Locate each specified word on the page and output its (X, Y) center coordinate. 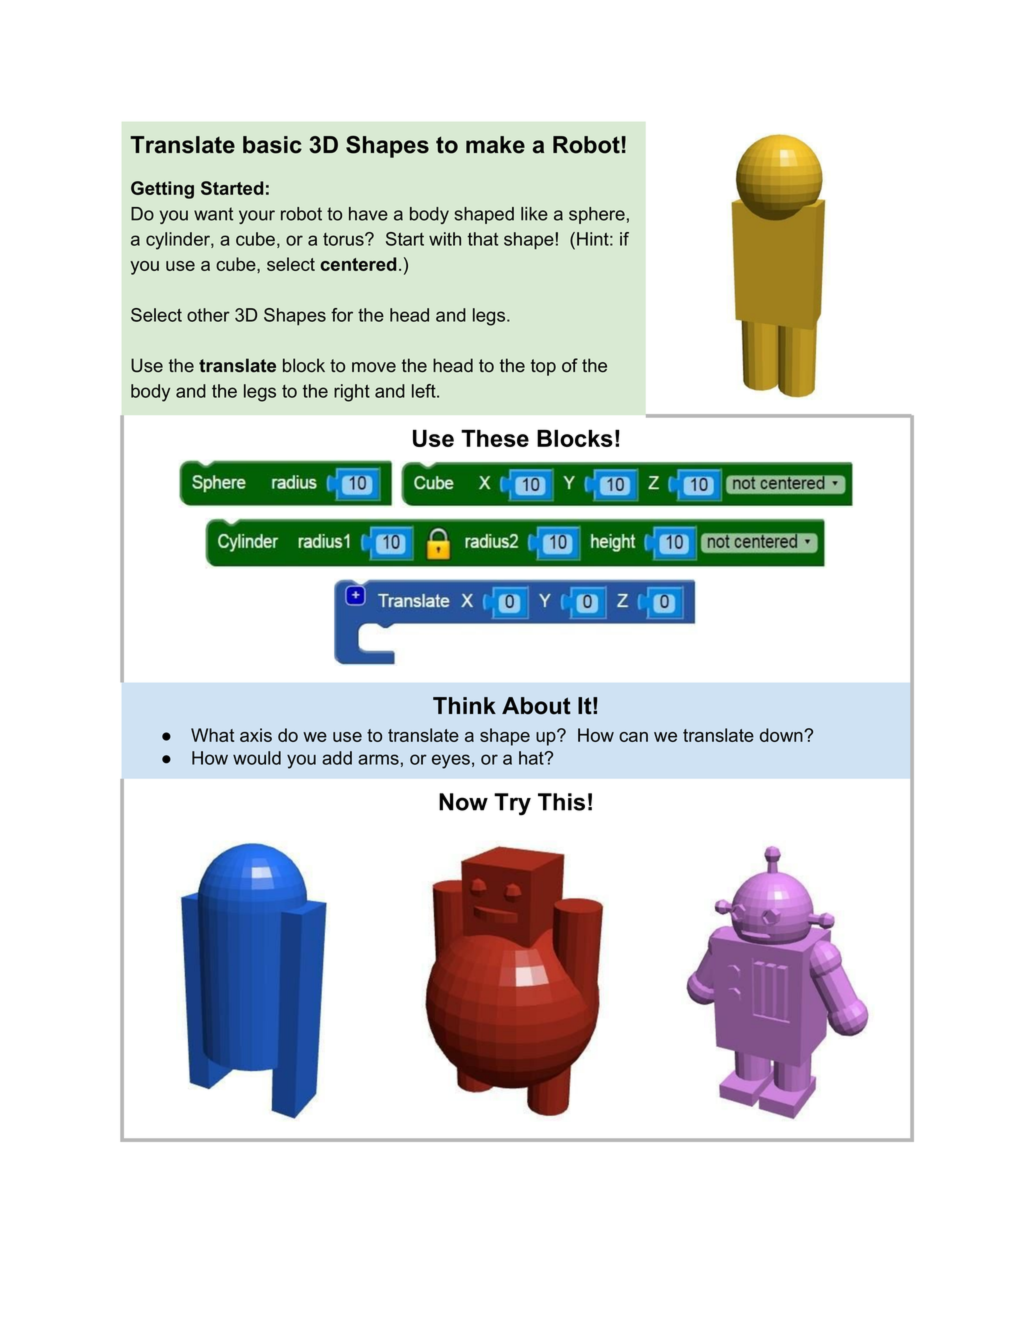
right (352, 393)
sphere (597, 215)
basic (272, 145)
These (495, 438)
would (257, 758)
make (495, 145)
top (543, 367)
